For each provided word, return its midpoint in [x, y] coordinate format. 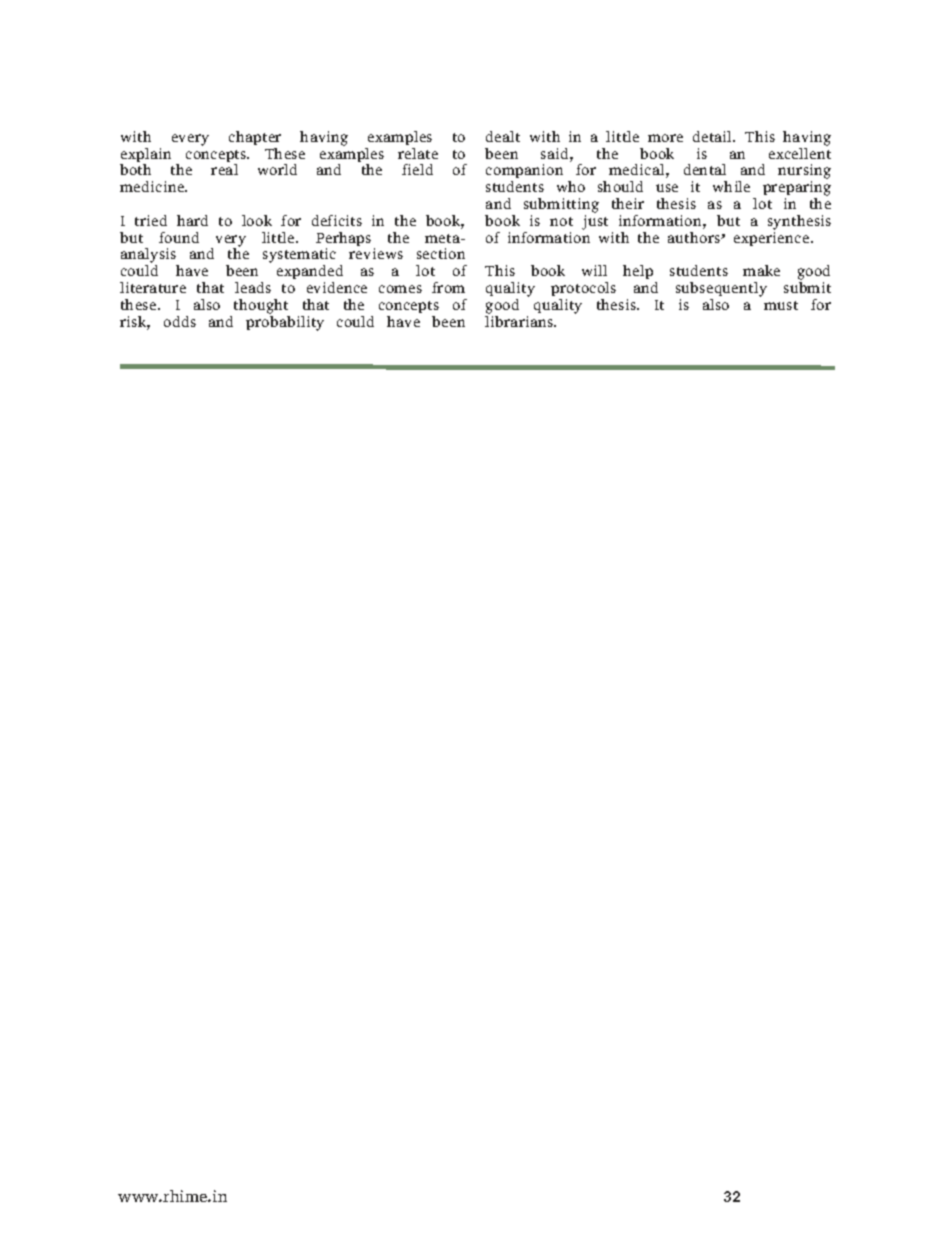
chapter [255, 138]
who [571, 186]
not [561, 221]
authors [695, 237]
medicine [153, 186]
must [781, 305]
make [761, 270]
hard [192, 220]
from [448, 287]
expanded [310, 274]
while [731, 186]
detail [714, 136]
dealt [503, 136]
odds [180, 321]
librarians [520, 320]
